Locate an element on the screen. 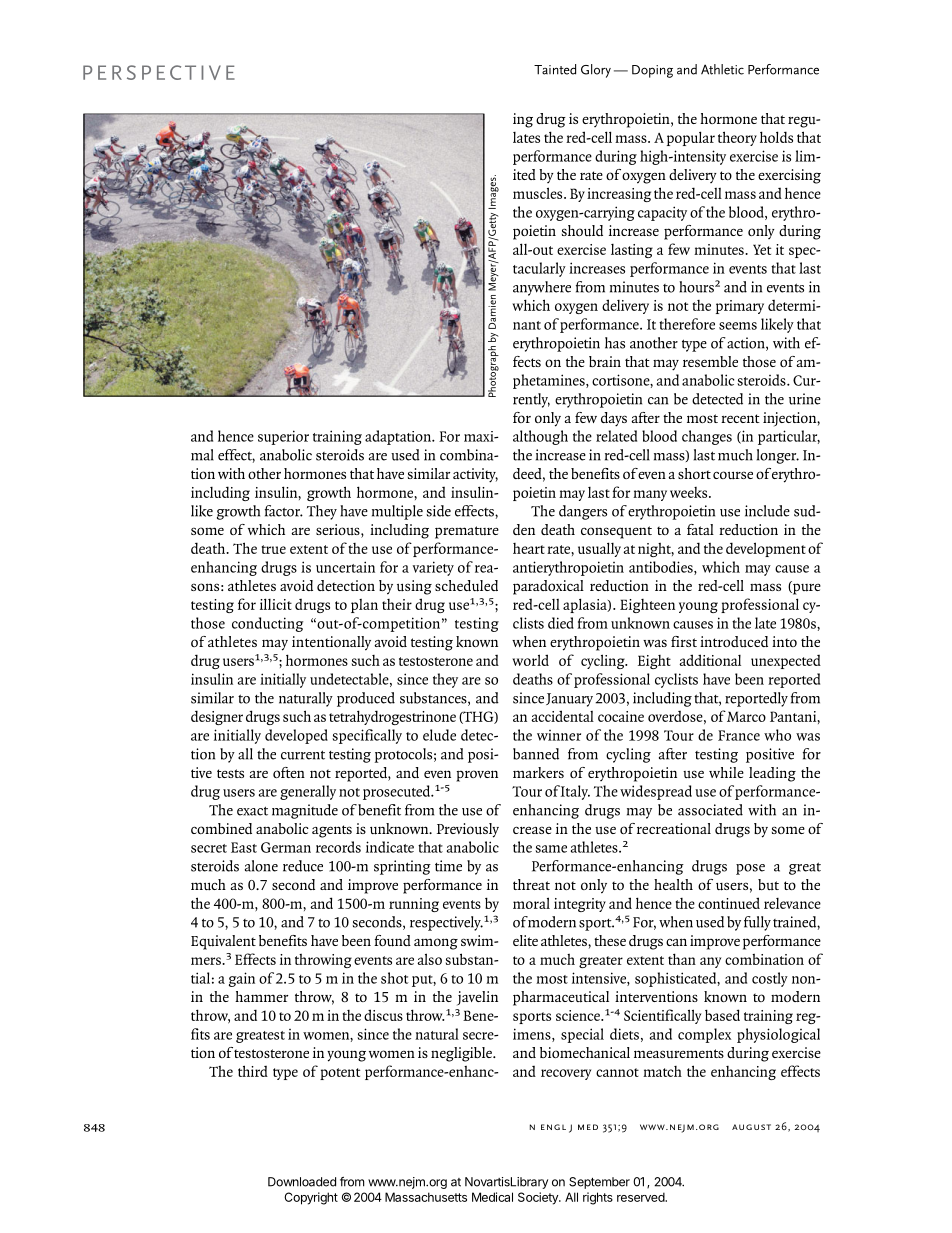 This screenshot has height=1233, width=952. world is located at coordinates (530, 660).
